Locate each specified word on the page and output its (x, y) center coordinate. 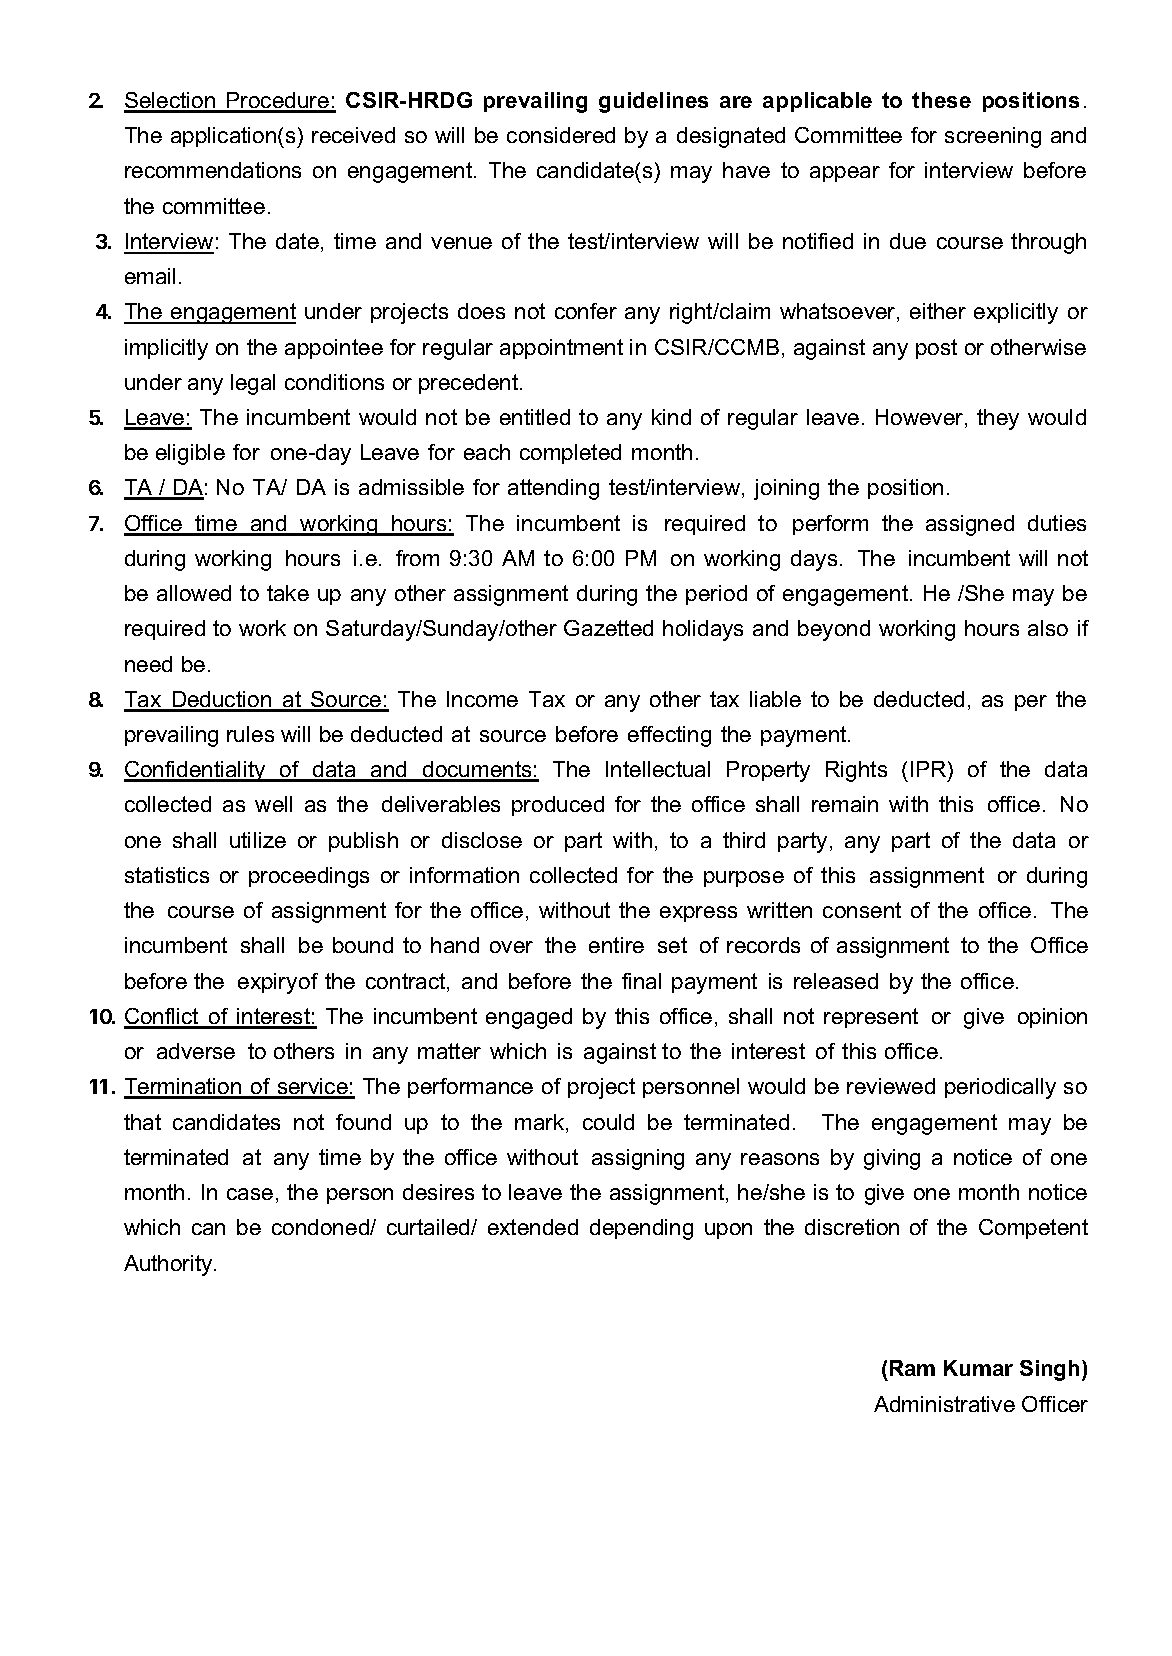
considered (561, 135)
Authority (169, 1265)
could (608, 1122)
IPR (930, 769)
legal (253, 384)
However (921, 418)
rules (250, 734)
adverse (196, 1051)
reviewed (891, 1086)
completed (570, 454)
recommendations (213, 170)
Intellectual (658, 769)
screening (993, 137)
